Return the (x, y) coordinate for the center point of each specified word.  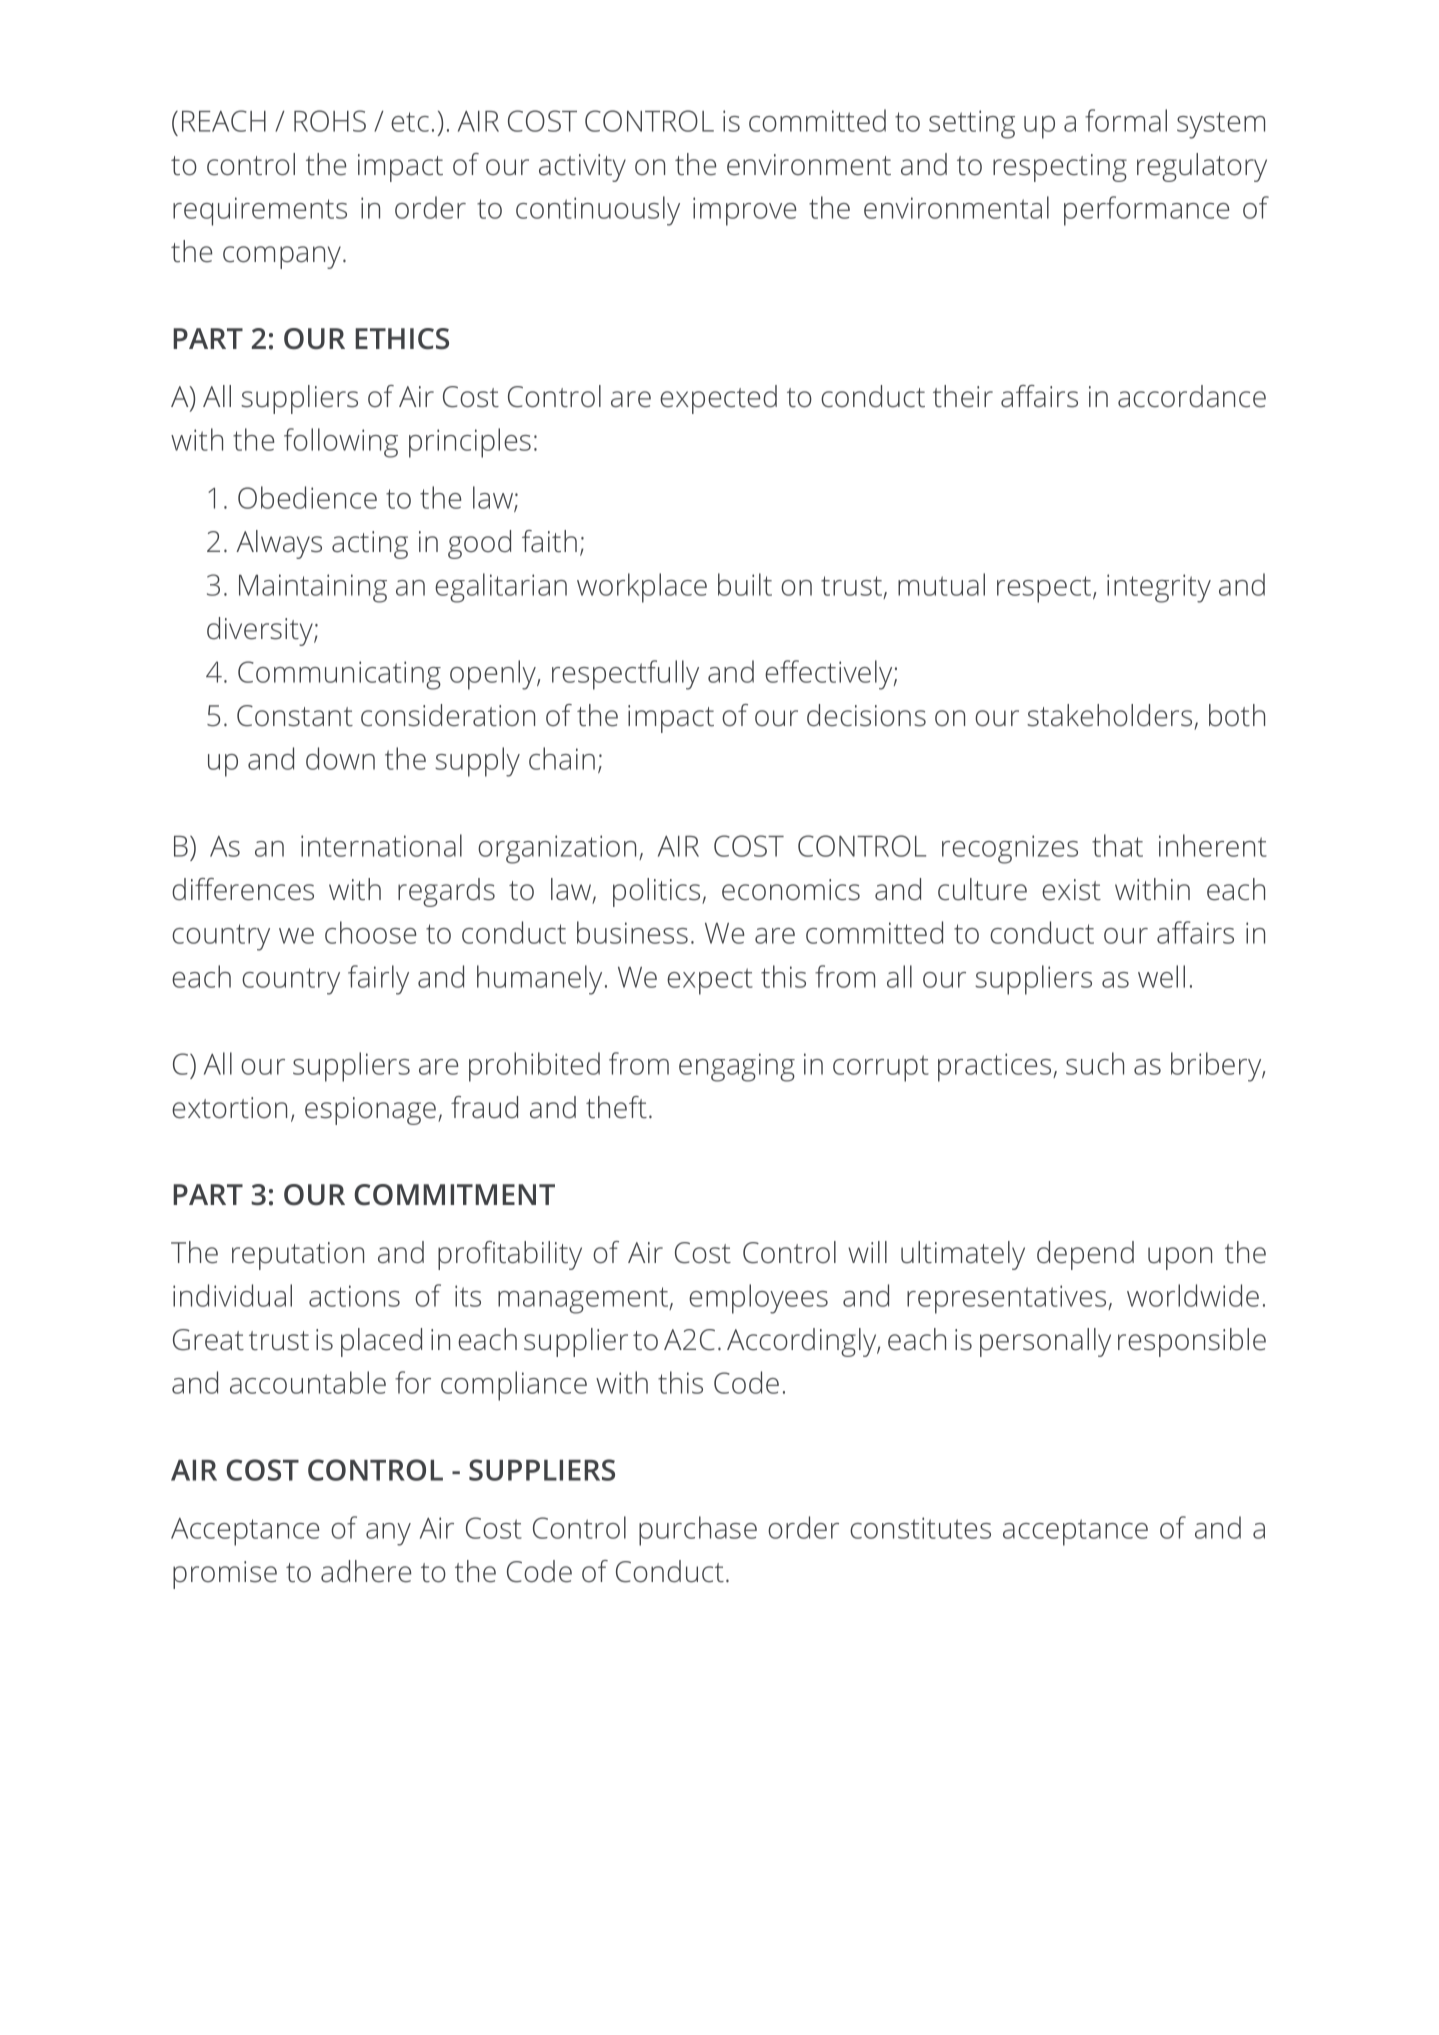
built (745, 584)
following (341, 443)
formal (1126, 120)
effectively (830, 675)
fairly (378, 980)
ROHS (330, 121)
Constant (295, 716)
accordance (1192, 396)
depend (1085, 1255)
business (632, 932)
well (1161, 976)
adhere (366, 1571)
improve (744, 211)
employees (758, 1299)
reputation (298, 1256)
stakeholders (1109, 715)
